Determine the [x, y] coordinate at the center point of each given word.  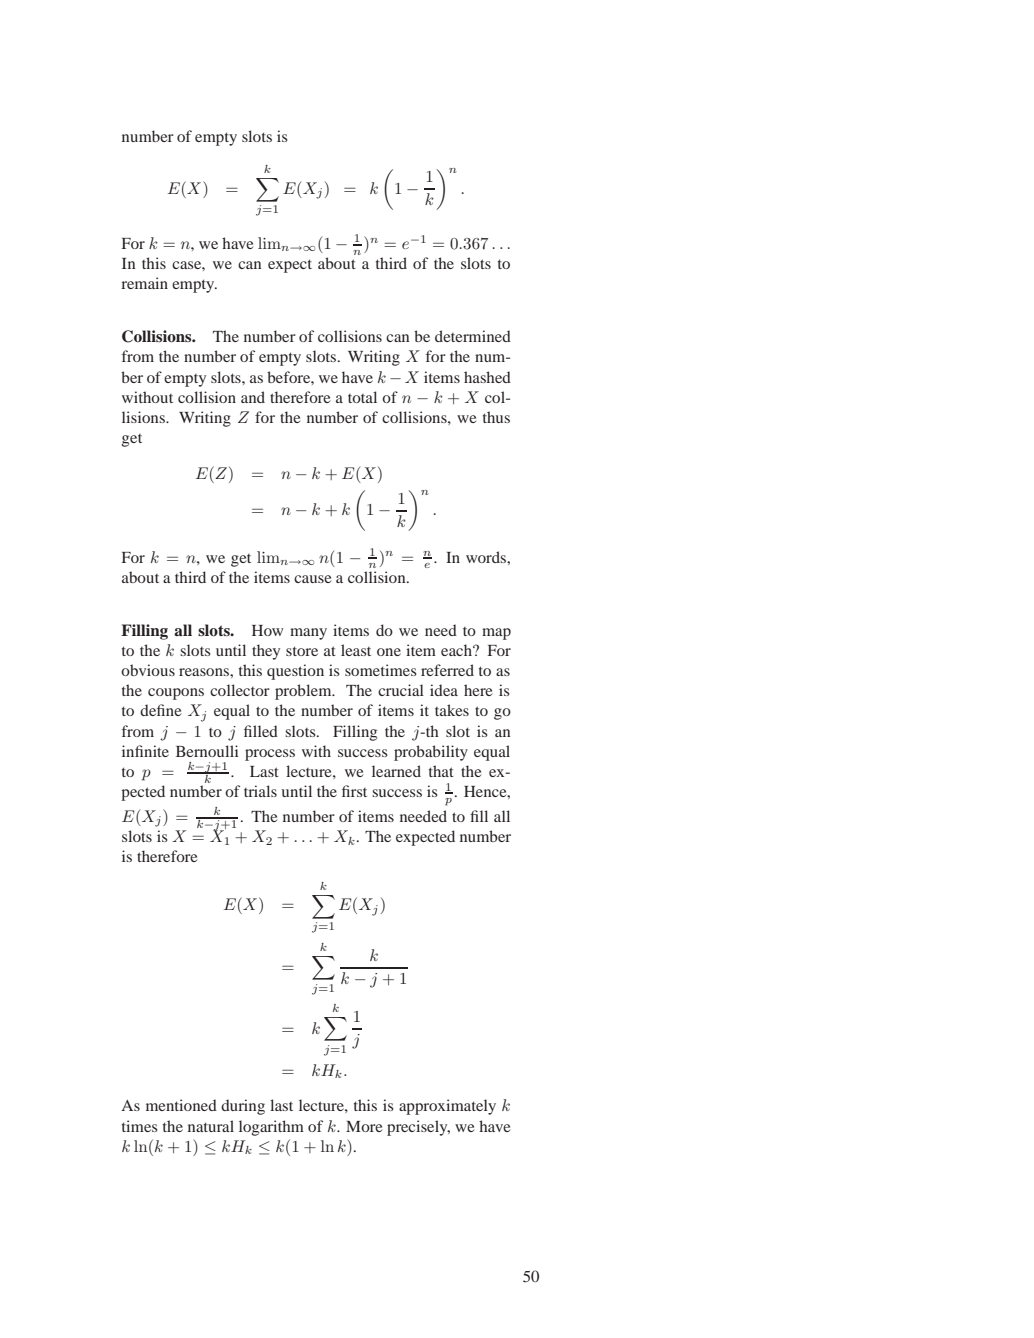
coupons [176, 694]
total [362, 397]
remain [144, 283]
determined [473, 336]
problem [304, 692]
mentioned [181, 1105]
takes [452, 710]
